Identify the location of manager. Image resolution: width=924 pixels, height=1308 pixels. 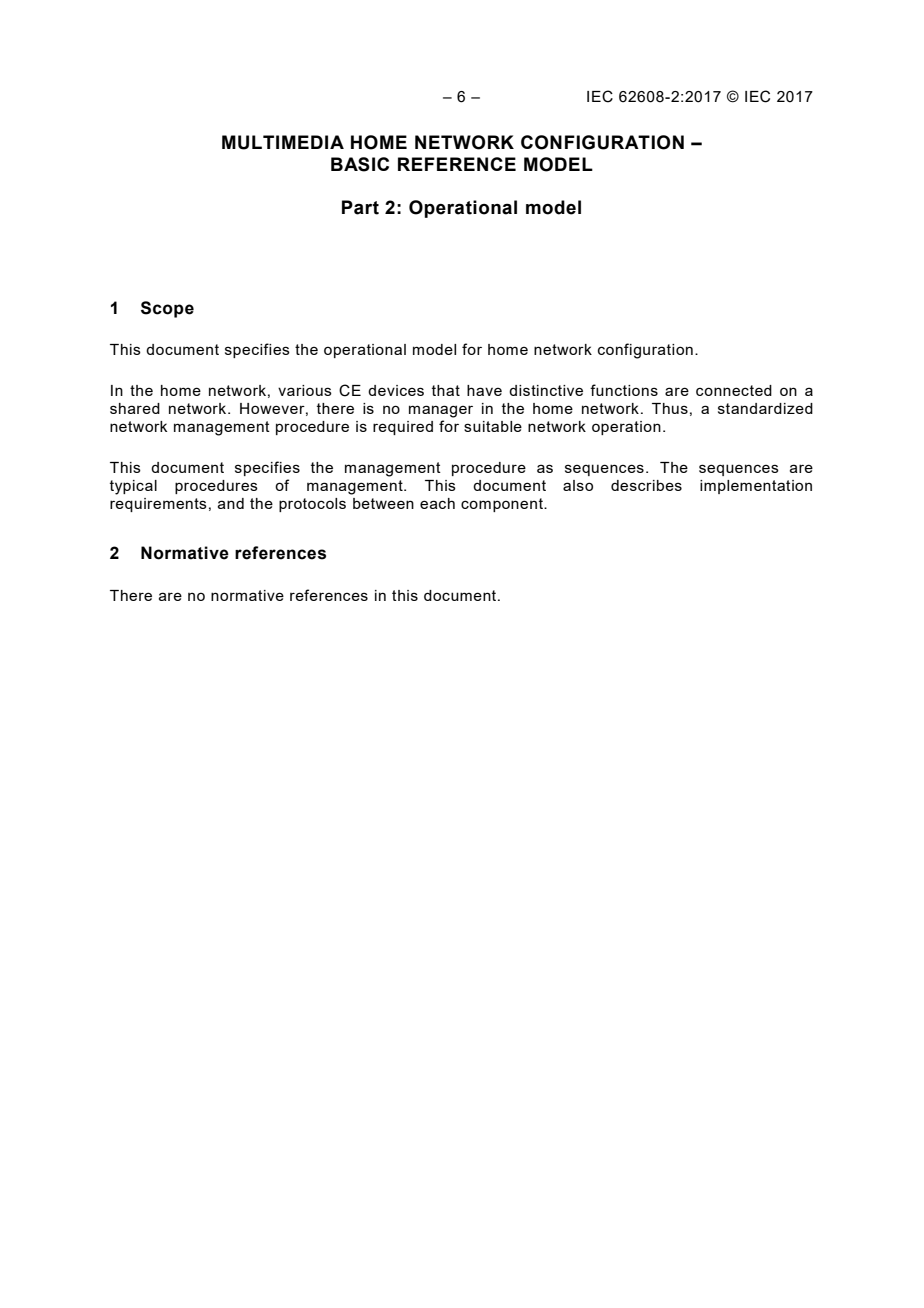
(441, 411).
